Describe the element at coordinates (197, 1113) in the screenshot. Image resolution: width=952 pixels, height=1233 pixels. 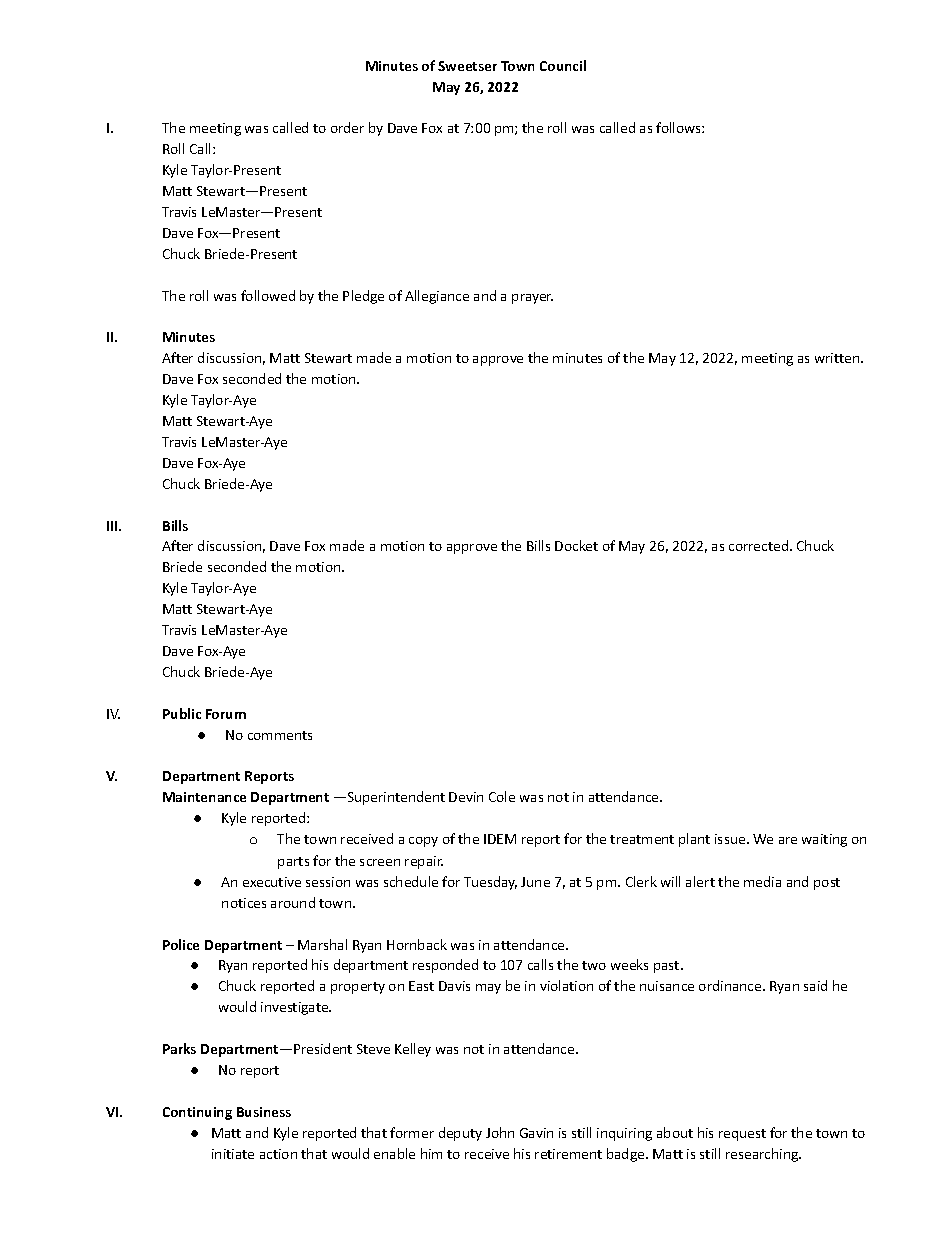
I see `Continuing` at that location.
